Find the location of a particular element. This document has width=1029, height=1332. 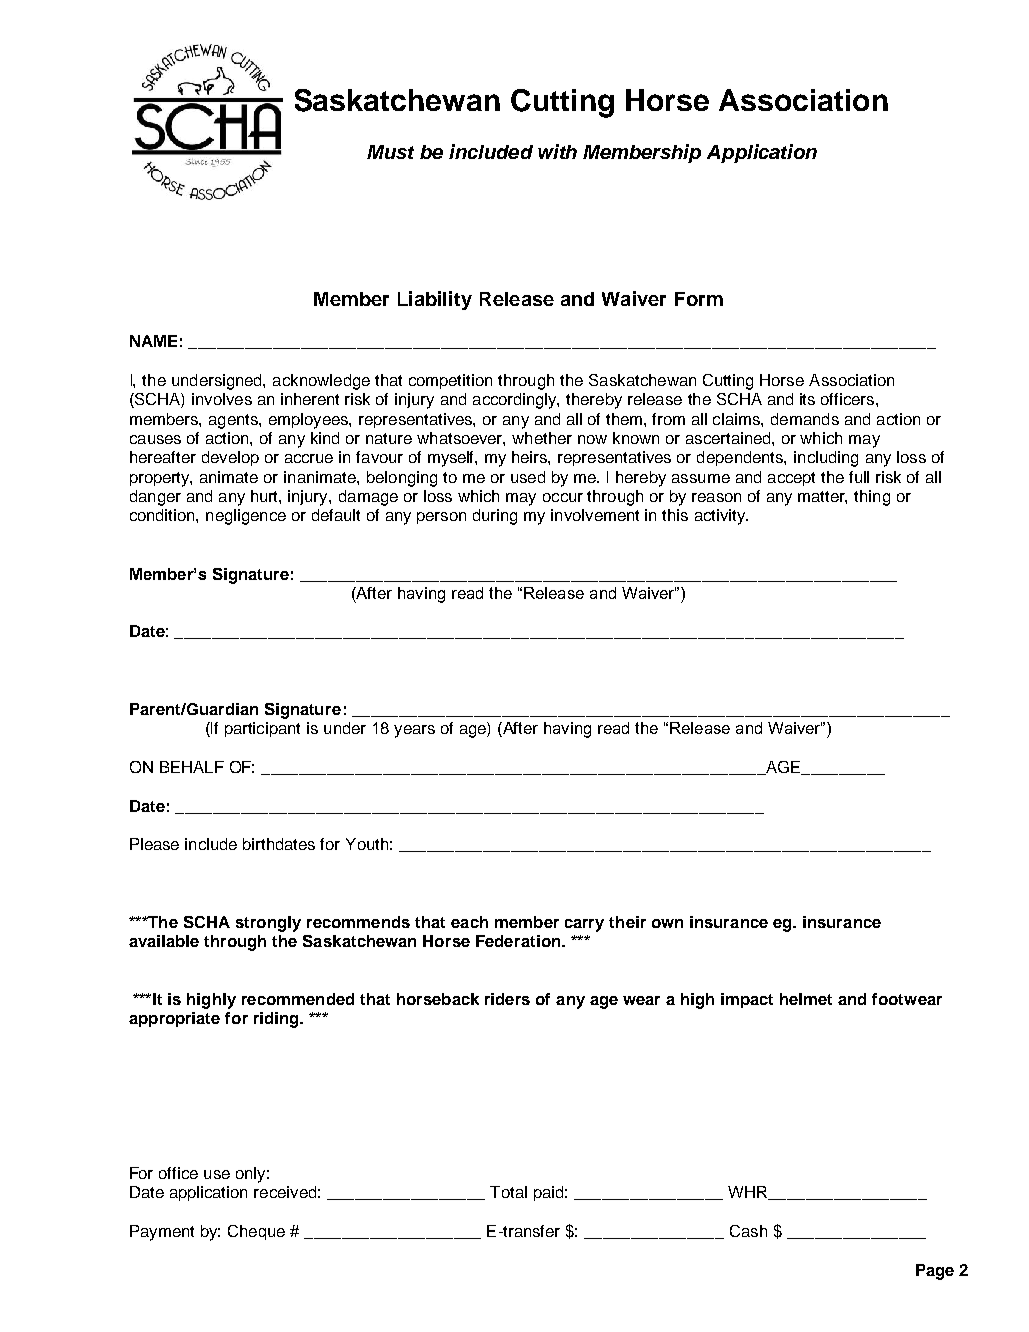

with is located at coordinates (557, 151).
